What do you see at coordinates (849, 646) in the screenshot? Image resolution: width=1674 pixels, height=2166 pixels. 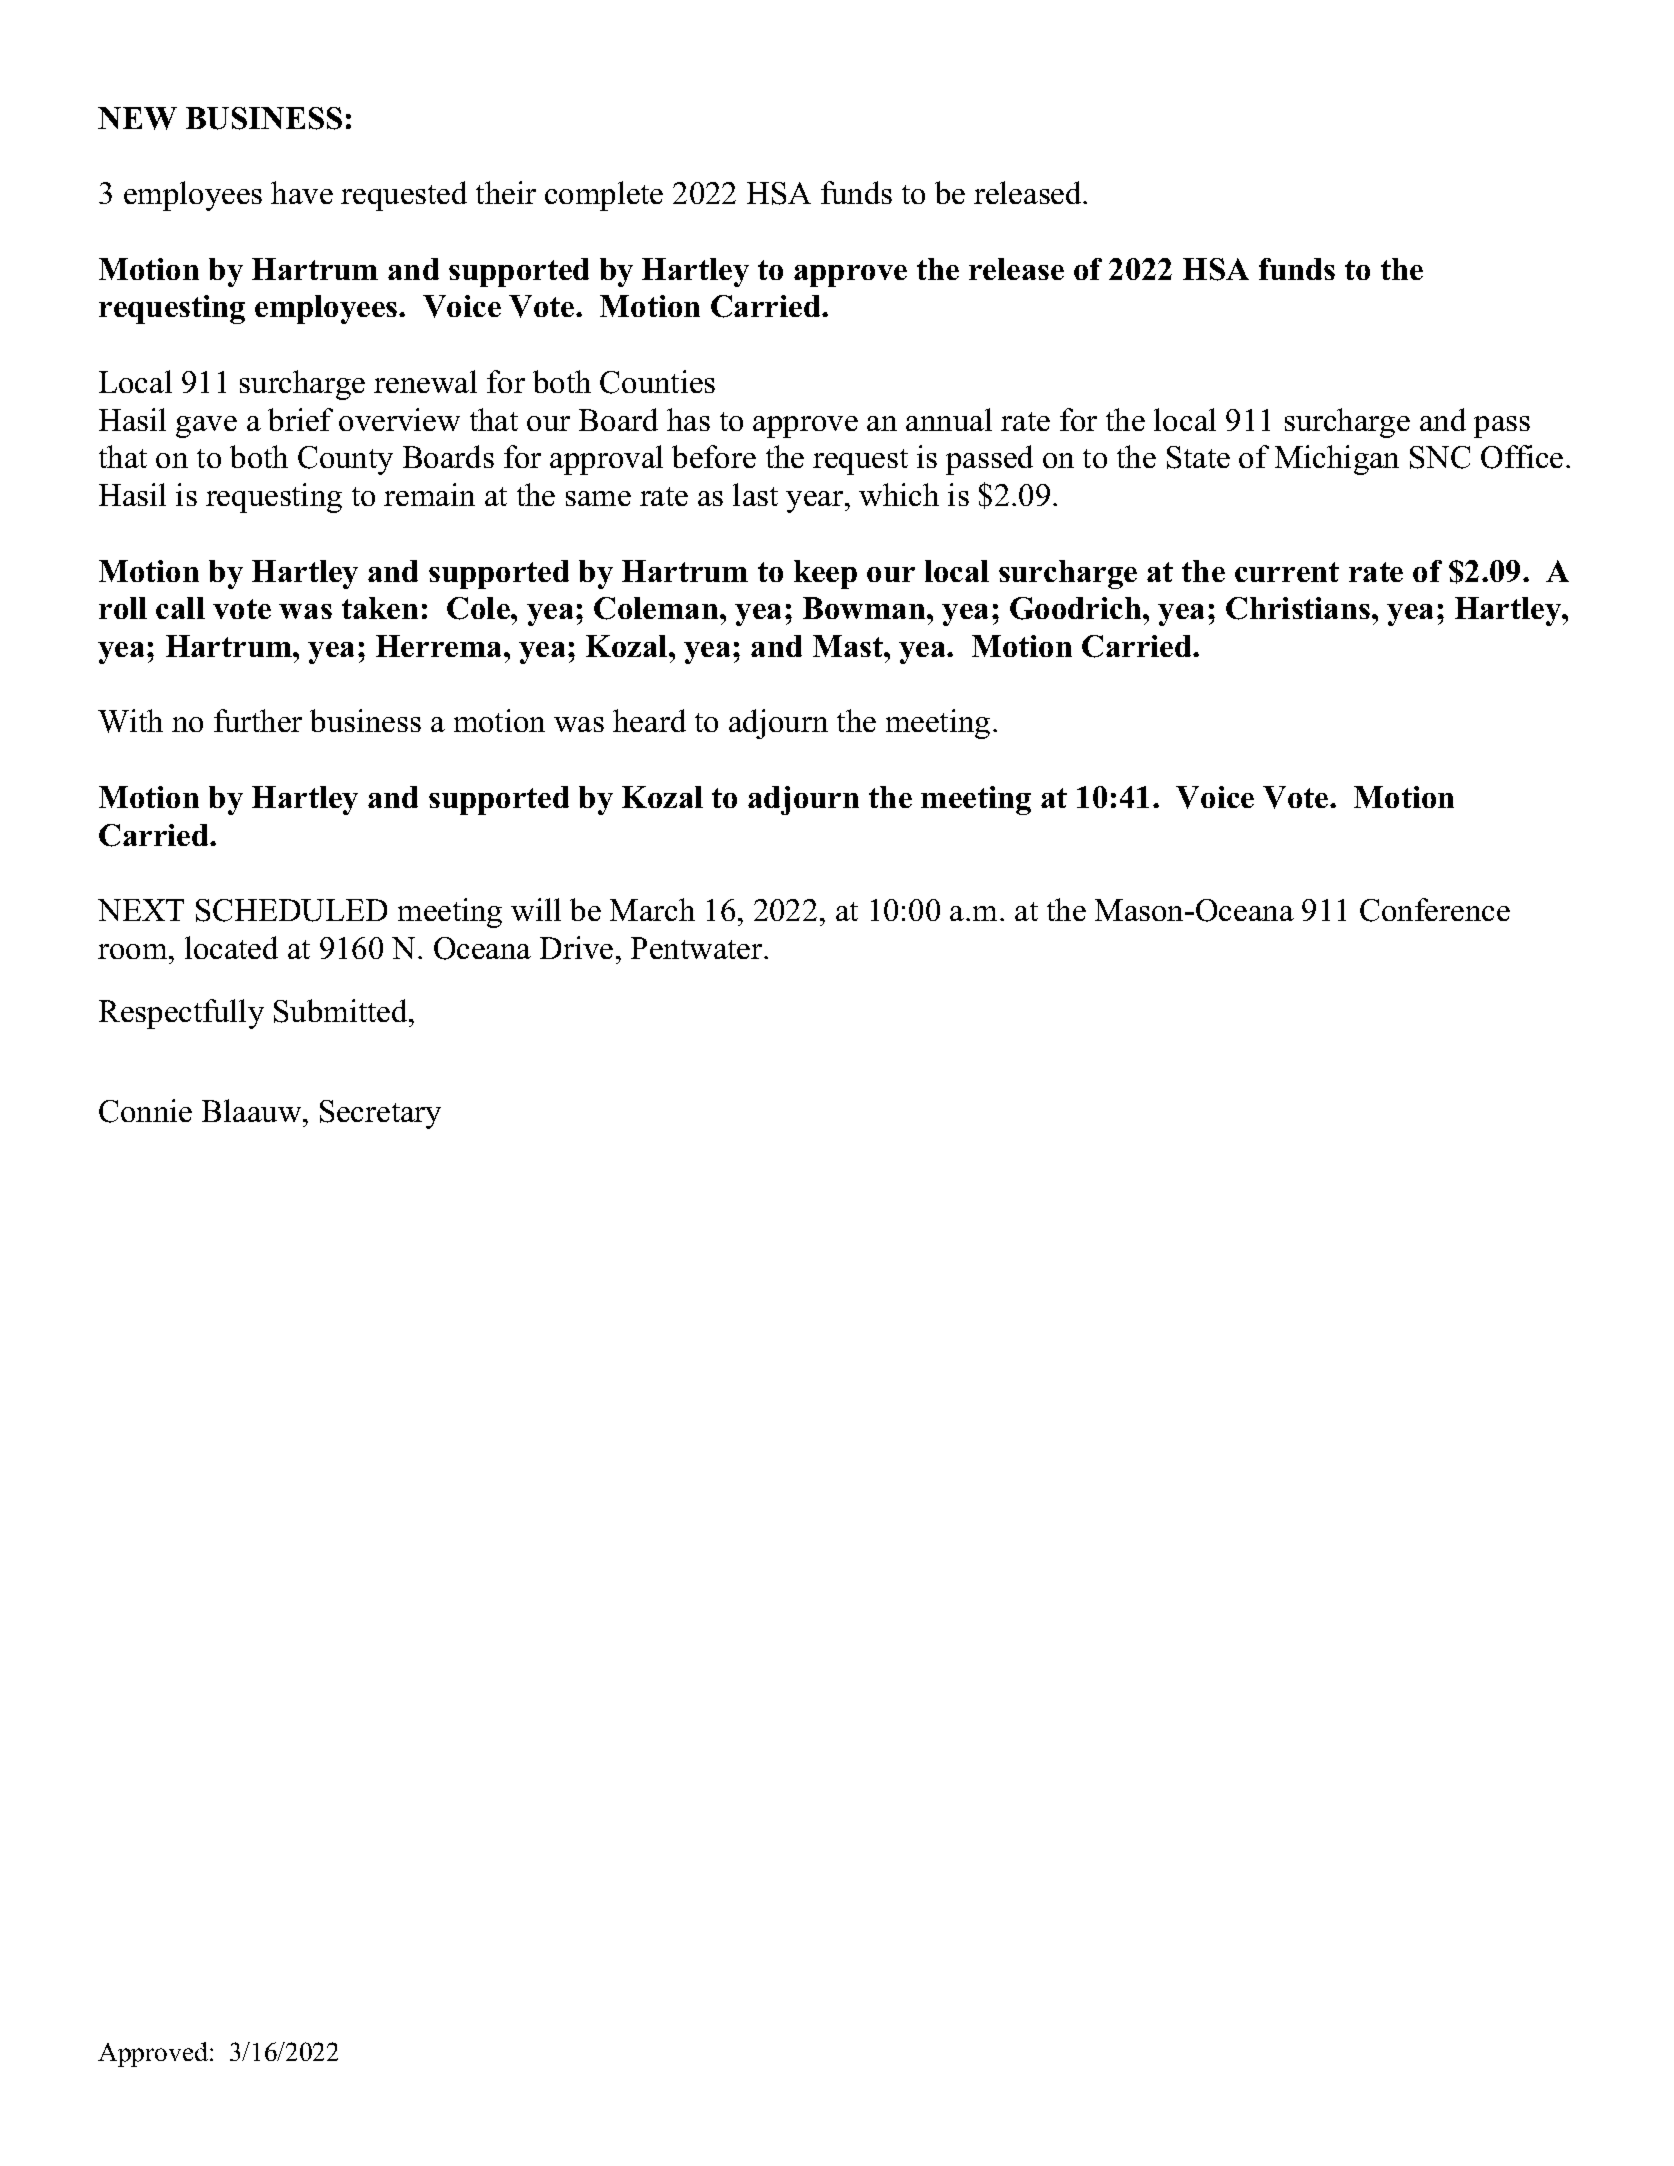 I see `Mast` at bounding box center [849, 646].
